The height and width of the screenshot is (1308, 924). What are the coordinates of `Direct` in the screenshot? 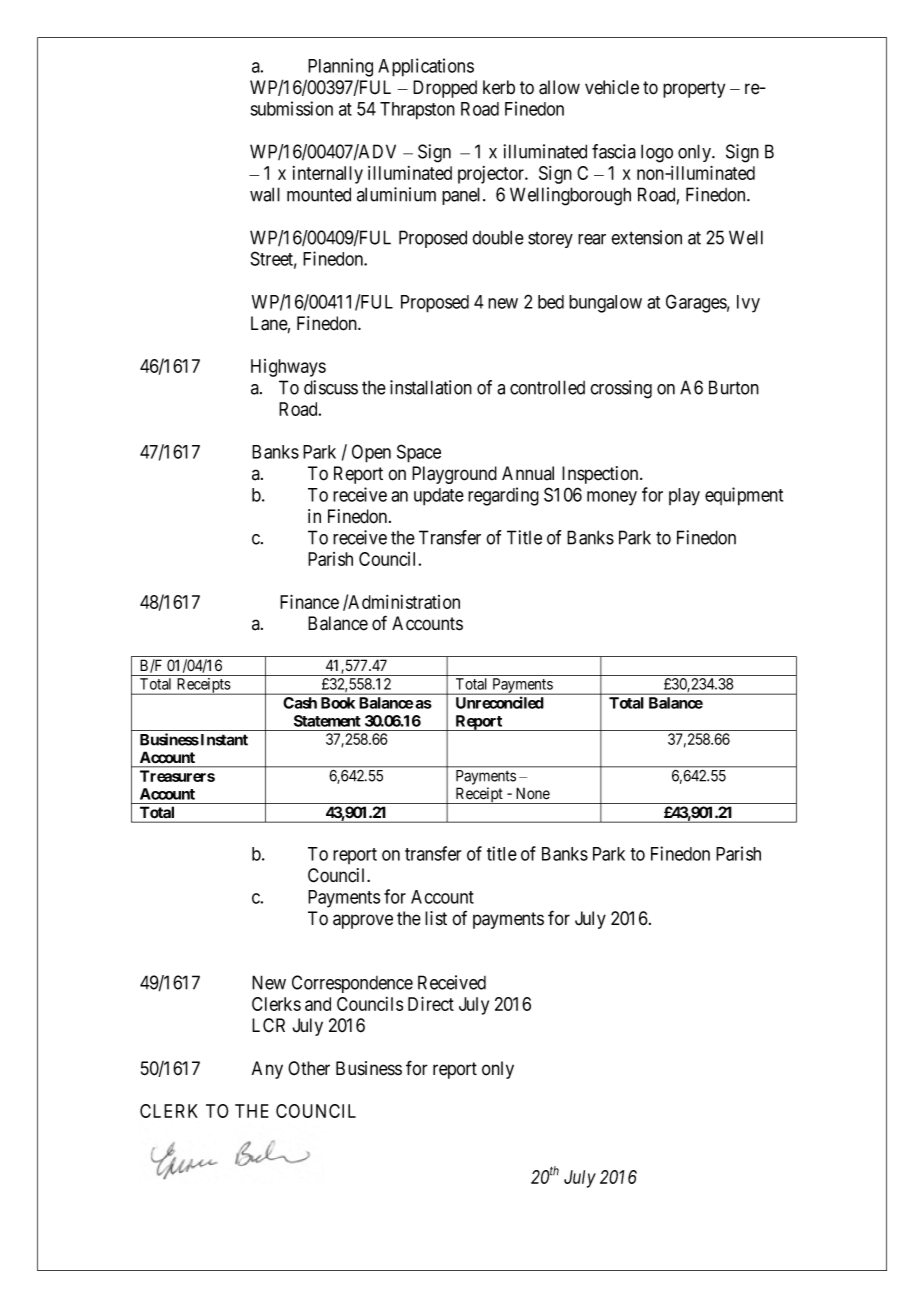 It's located at (431, 1003).
